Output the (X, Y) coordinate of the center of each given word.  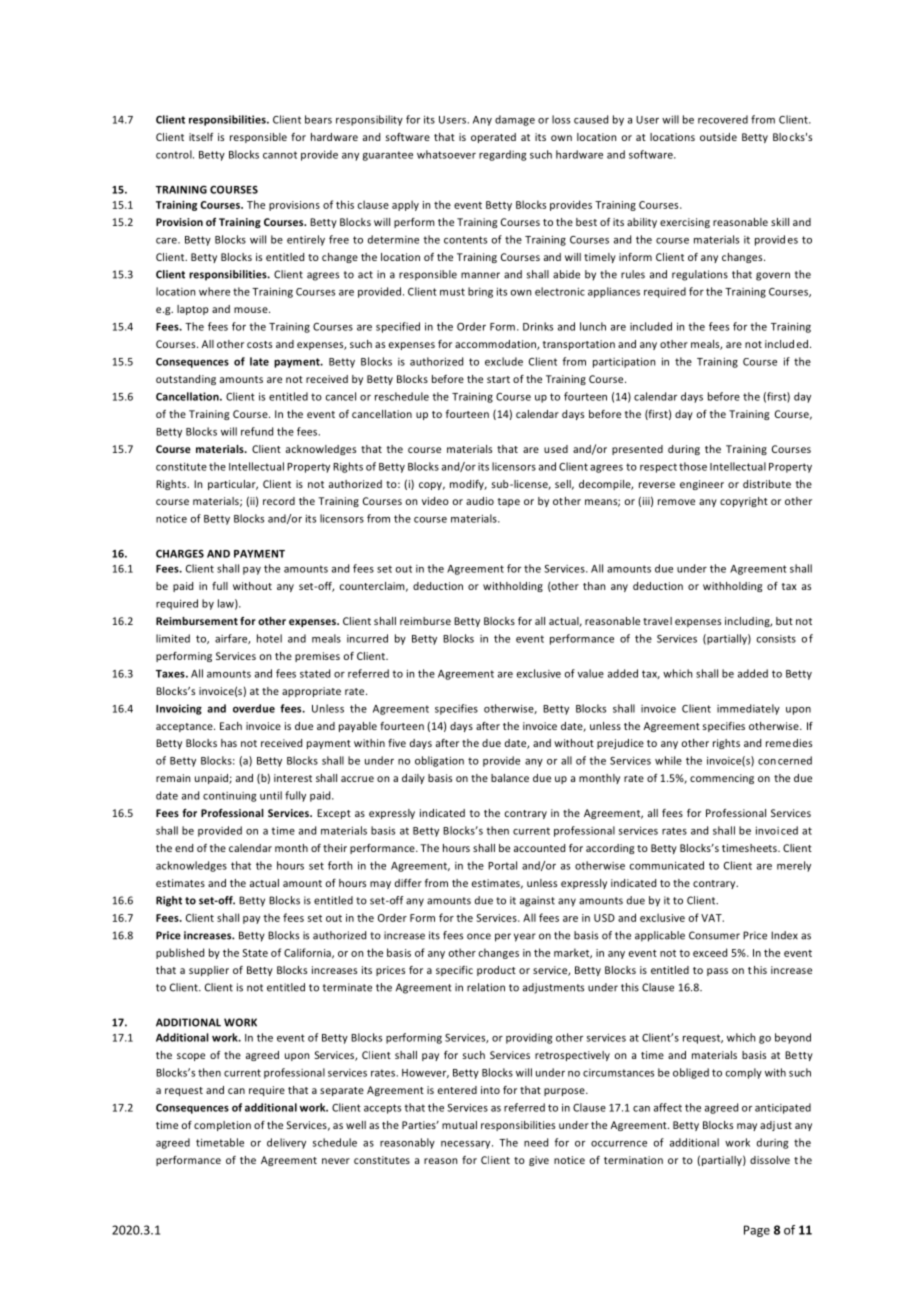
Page (757, 1231)
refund (257, 431)
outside (718, 137)
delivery (286, 1143)
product (496, 971)
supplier (209, 971)
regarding (502, 155)
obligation (439, 761)
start (498, 379)
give (539, 1161)
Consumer (714, 935)
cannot (280, 155)
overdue (254, 708)
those (693, 466)
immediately (748, 709)
